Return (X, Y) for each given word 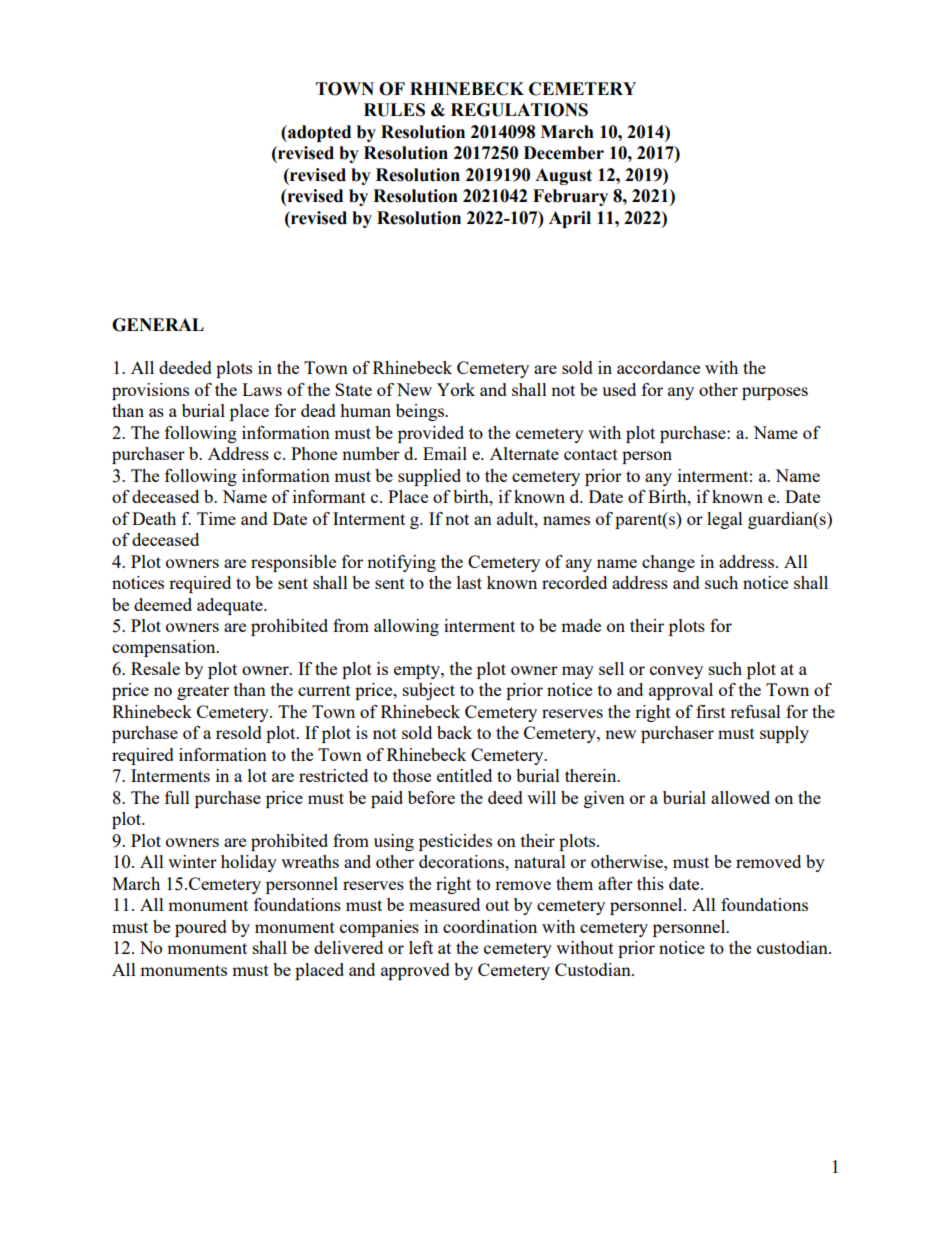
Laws (262, 389)
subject (429, 691)
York (456, 389)
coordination (490, 926)
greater (203, 692)
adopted (318, 133)
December (564, 153)
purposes (775, 393)
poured (201, 928)
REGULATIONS (519, 110)
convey (676, 672)
